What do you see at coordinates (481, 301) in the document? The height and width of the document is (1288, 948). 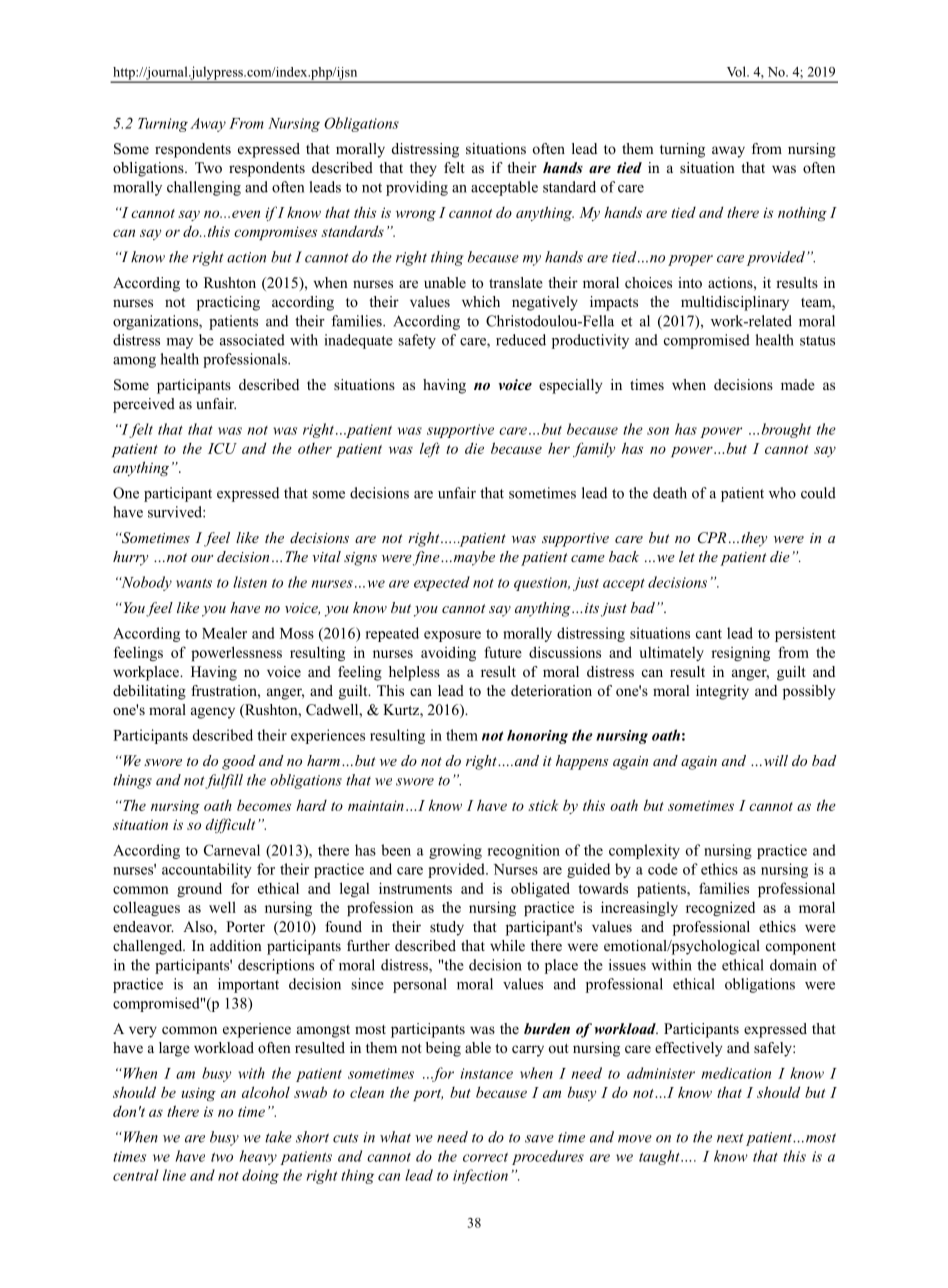 I see `which` at bounding box center [481, 301].
